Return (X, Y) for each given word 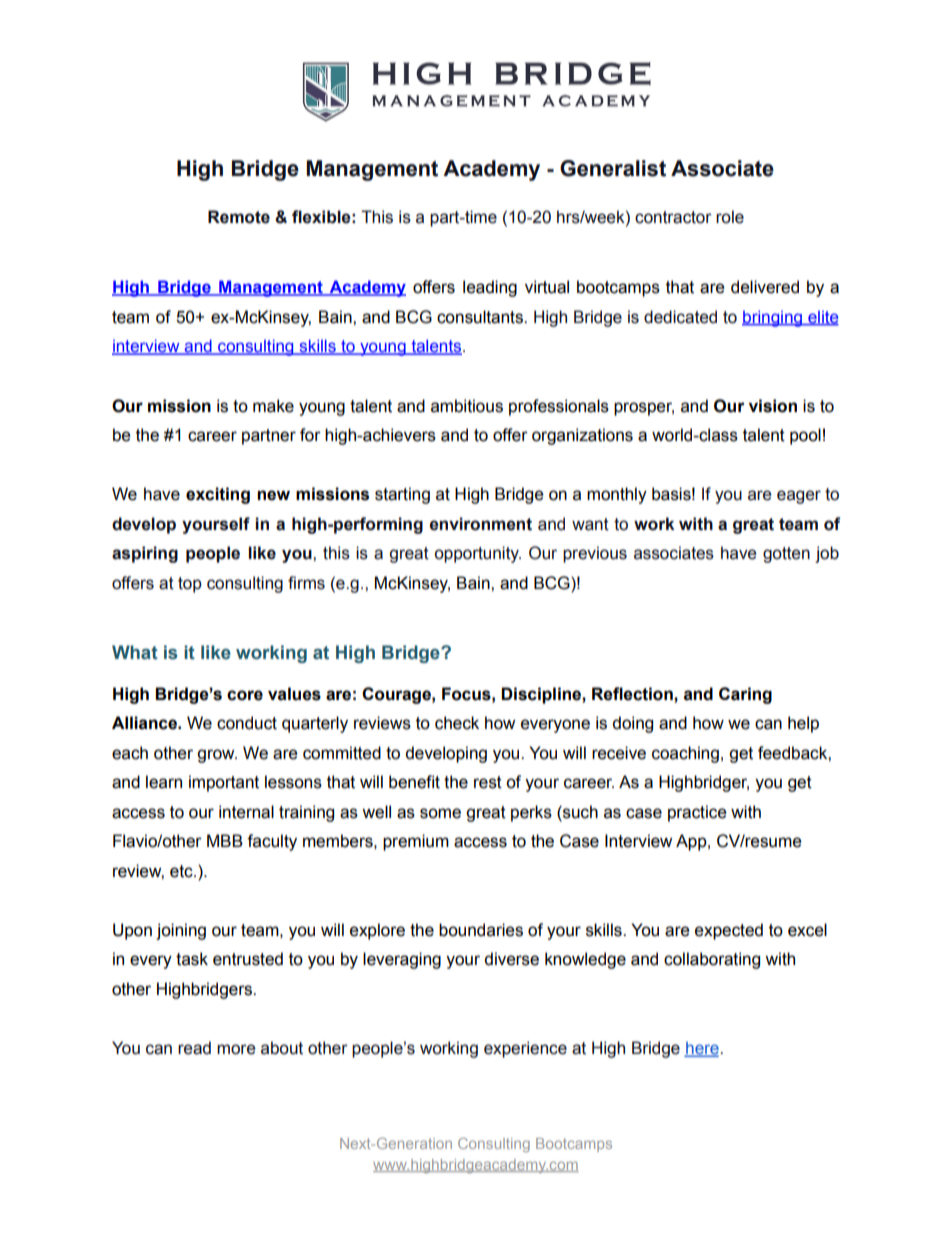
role (730, 217)
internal (246, 812)
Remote (239, 217)
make (273, 406)
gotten (786, 555)
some (440, 813)
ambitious (467, 406)
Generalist (613, 168)
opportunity (478, 554)
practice (697, 813)
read (194, 1048)
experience (525, 1049)
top (190, 585)
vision (773, 406)
